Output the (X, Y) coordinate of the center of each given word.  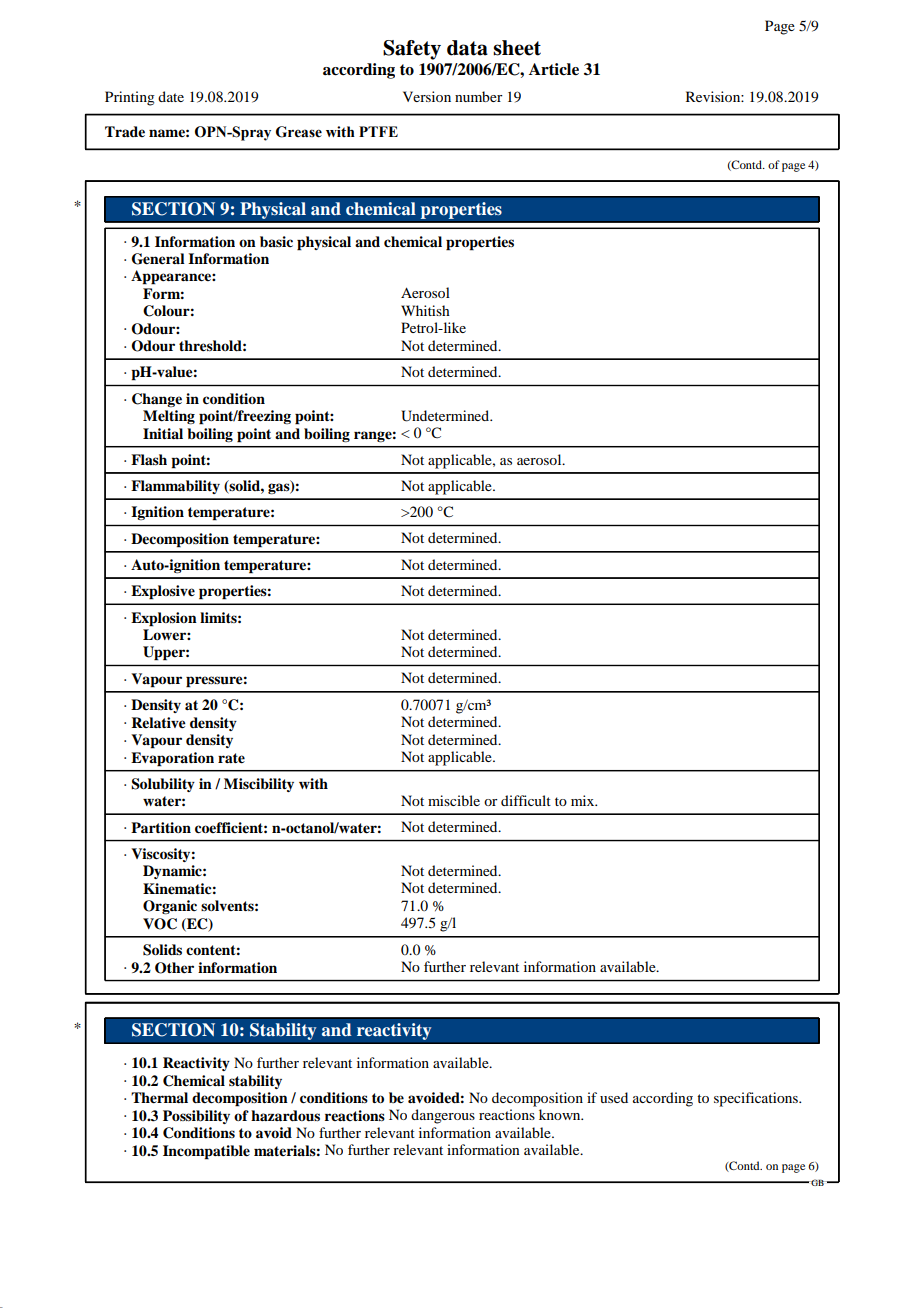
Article (554, 69)
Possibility (196, 1117)
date (171, 96)
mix (584, 800)
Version (427, 96)
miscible (454, 800)
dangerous (443, 1116)
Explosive (163, 592)
